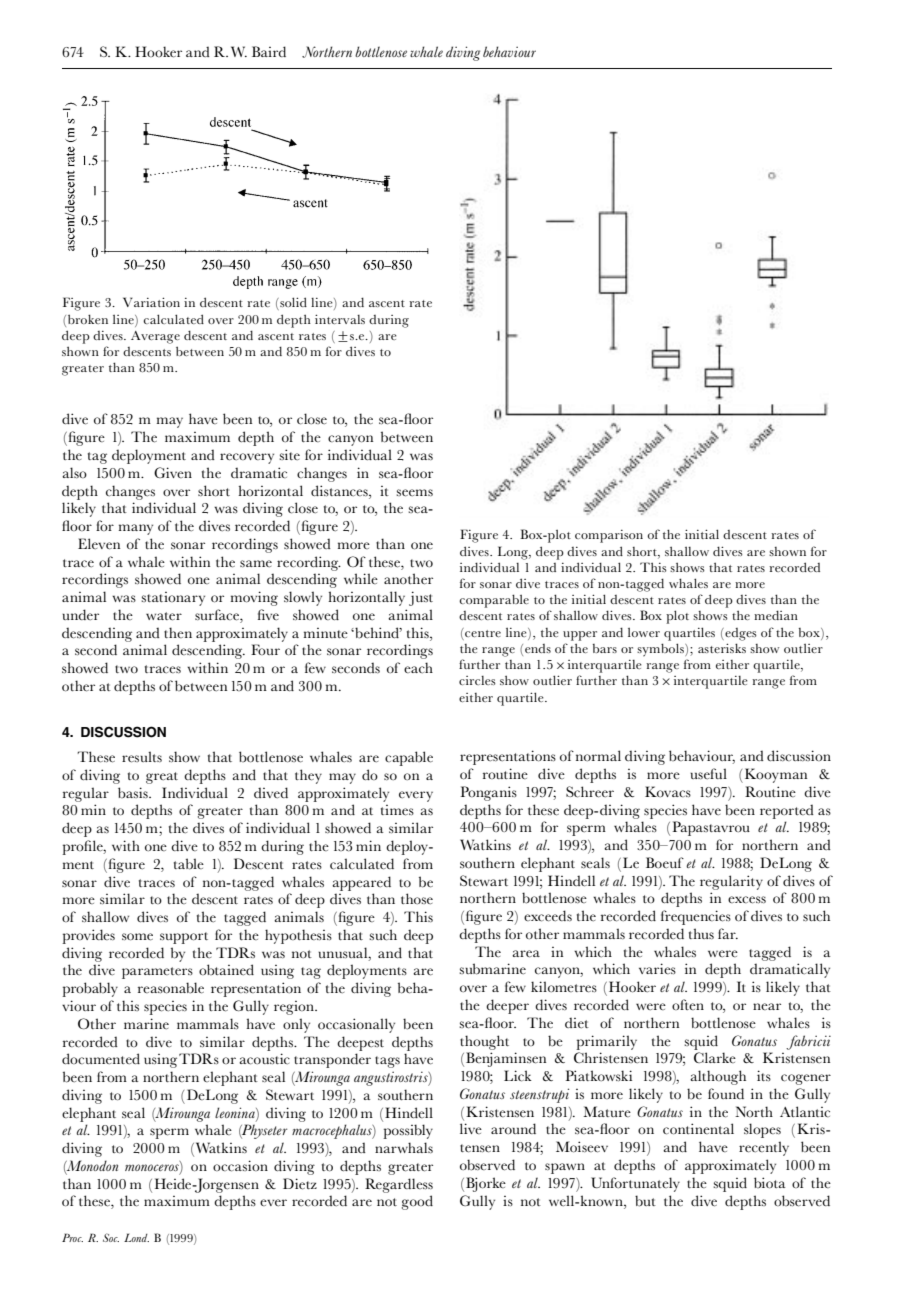 The width and height of the screenshot is (924, 1308). I want to click on asterisks, so click(722, 648).
